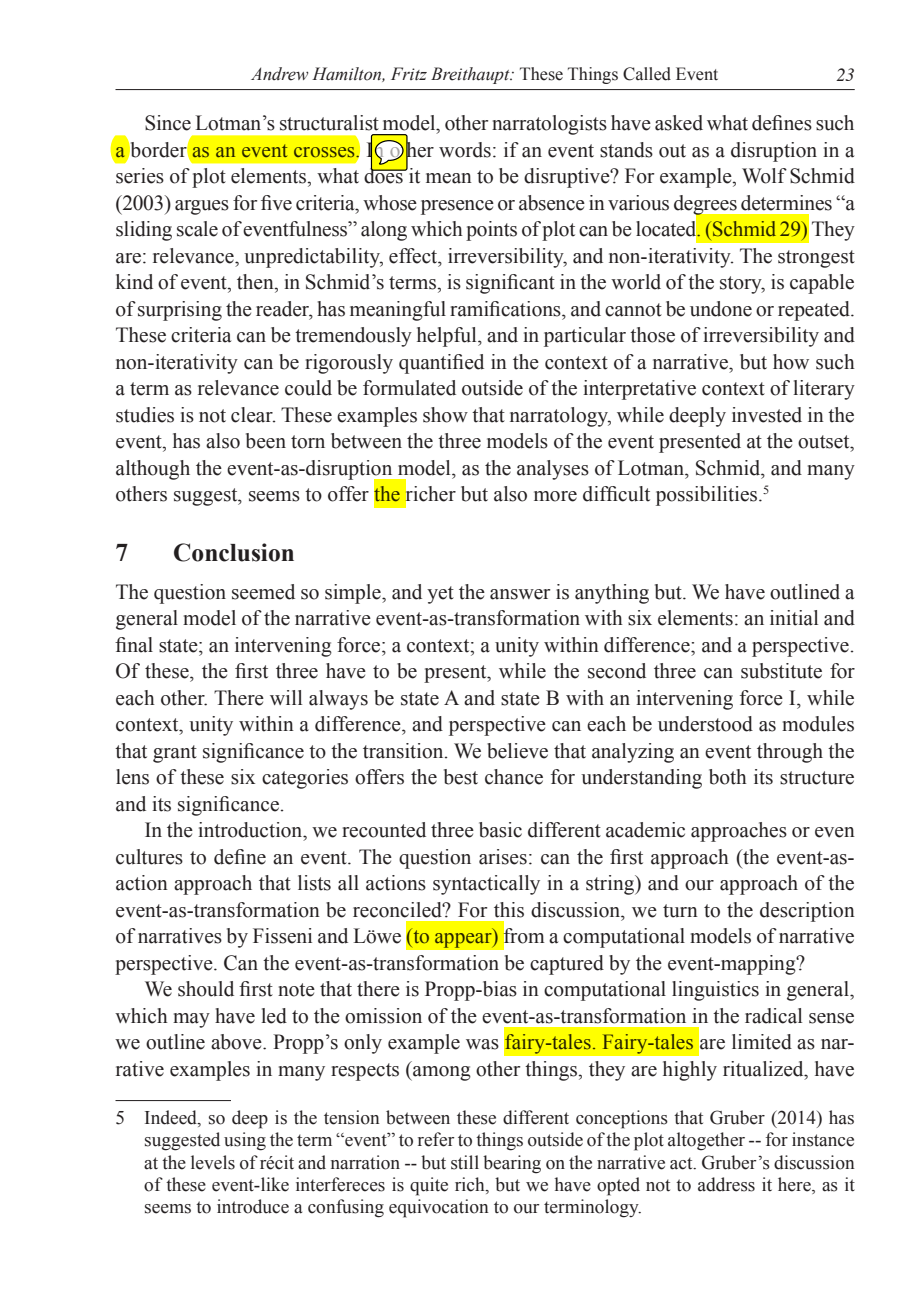 The width and height of the page is (924, 1300). Describe the element at coordinates (767, 415) in the page. I see `invested` at that location.
